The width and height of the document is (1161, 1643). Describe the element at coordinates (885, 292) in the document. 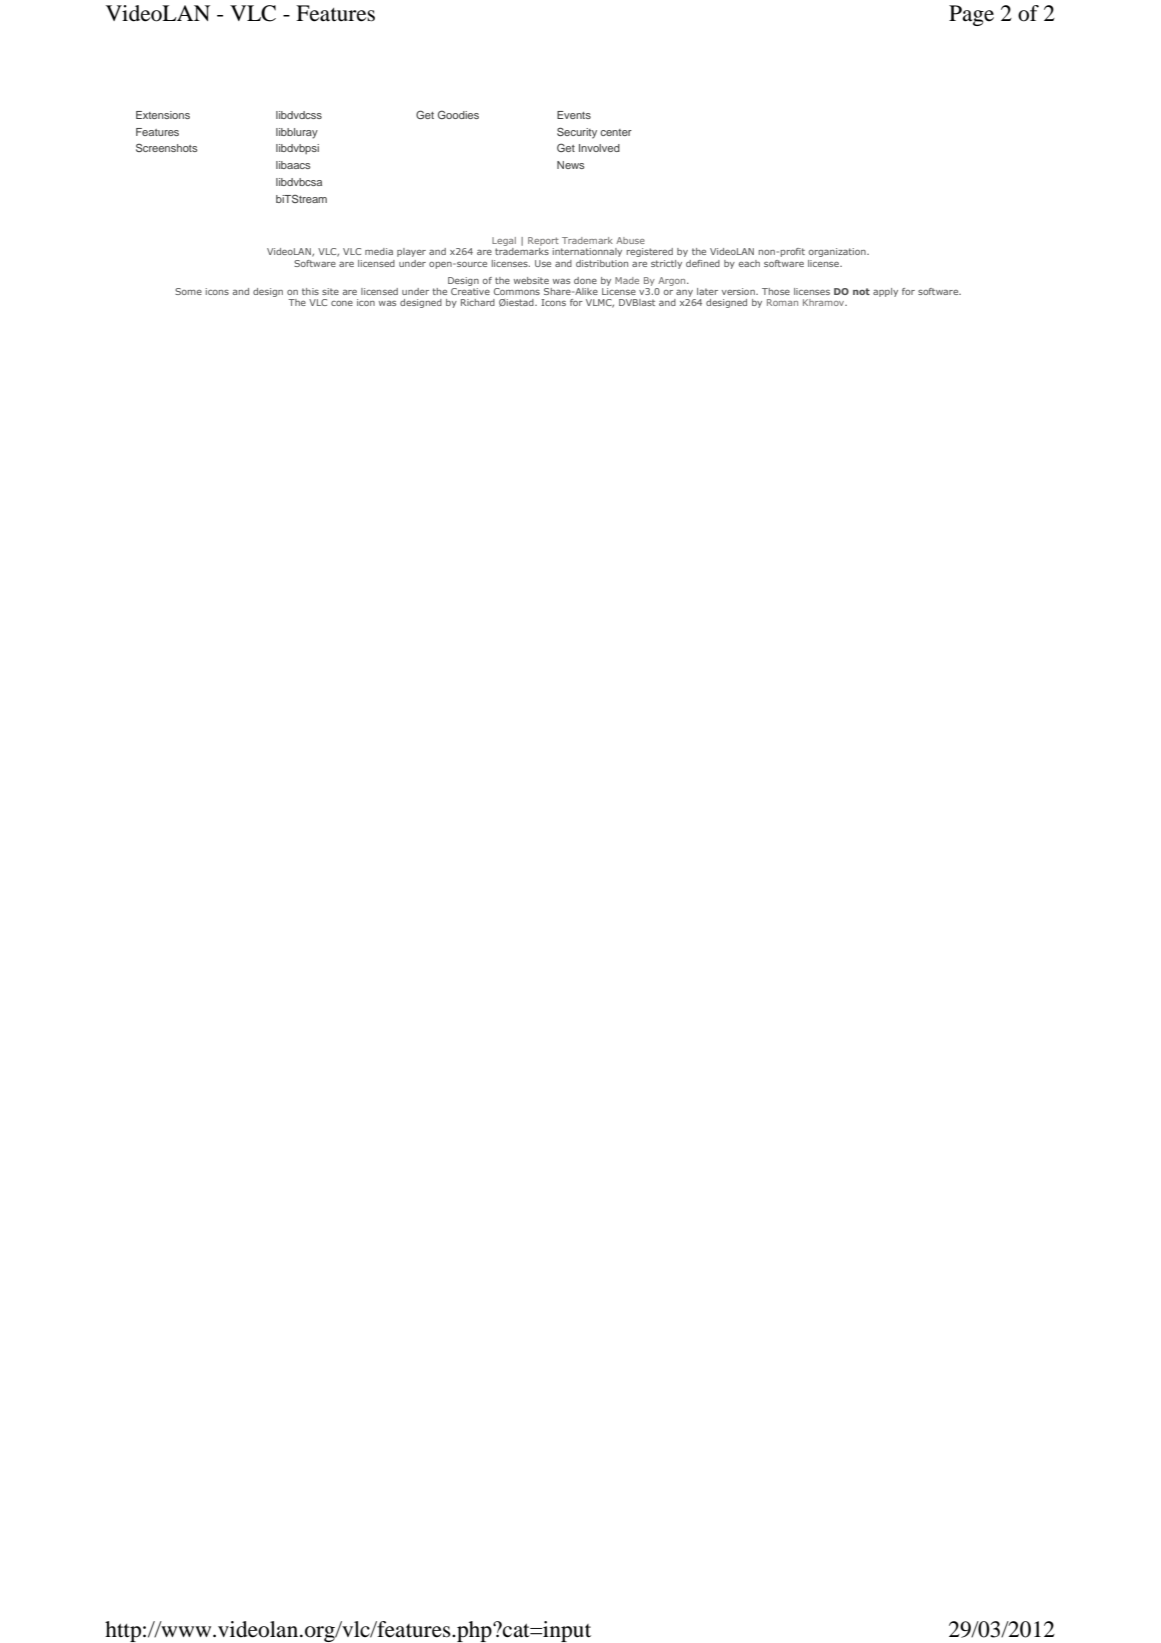

I see `apply` at that location.
